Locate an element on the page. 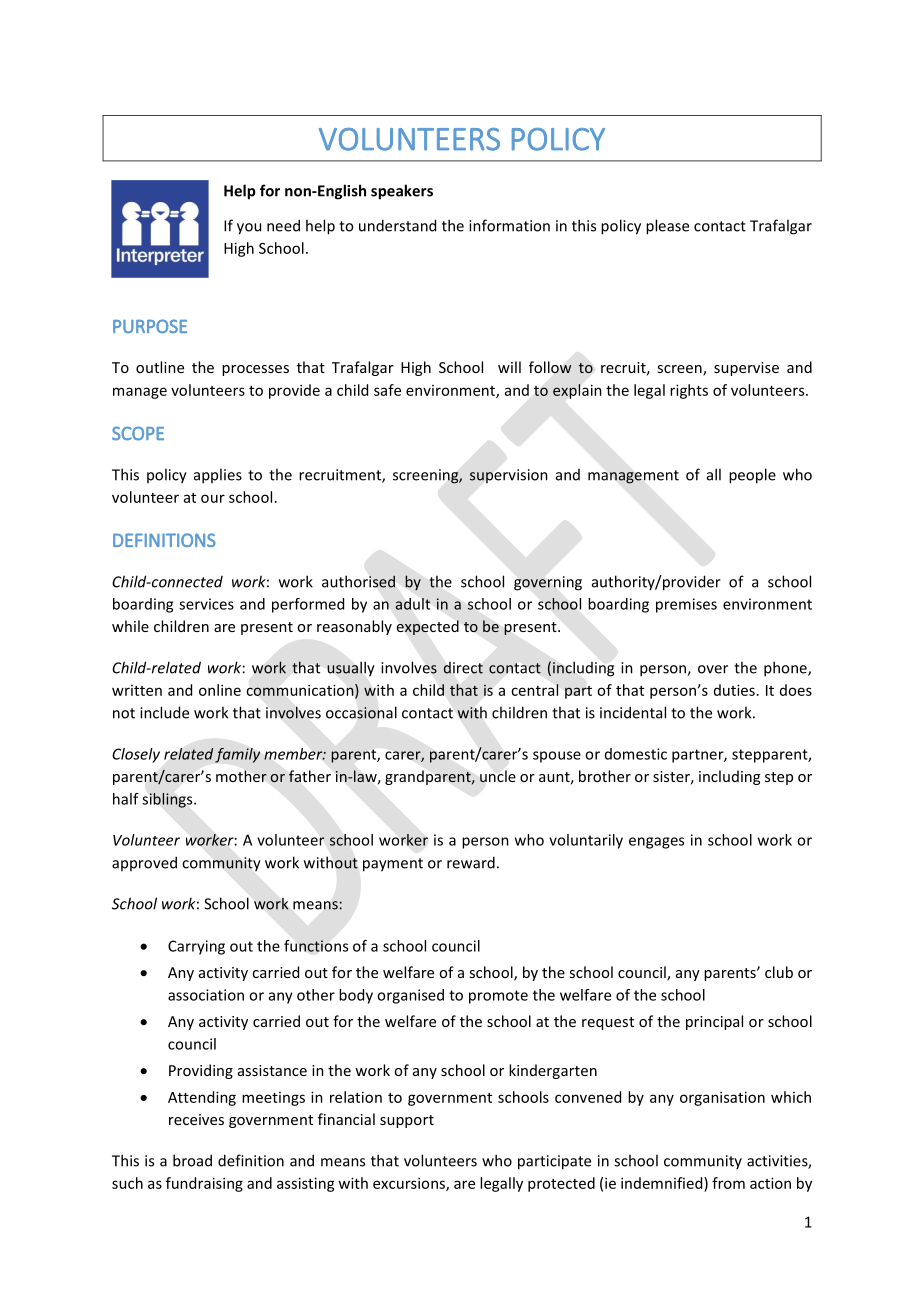 Image resolution: width=924 pixels, height=1308 pixels. broad is located at coordinates (192, 1160).
